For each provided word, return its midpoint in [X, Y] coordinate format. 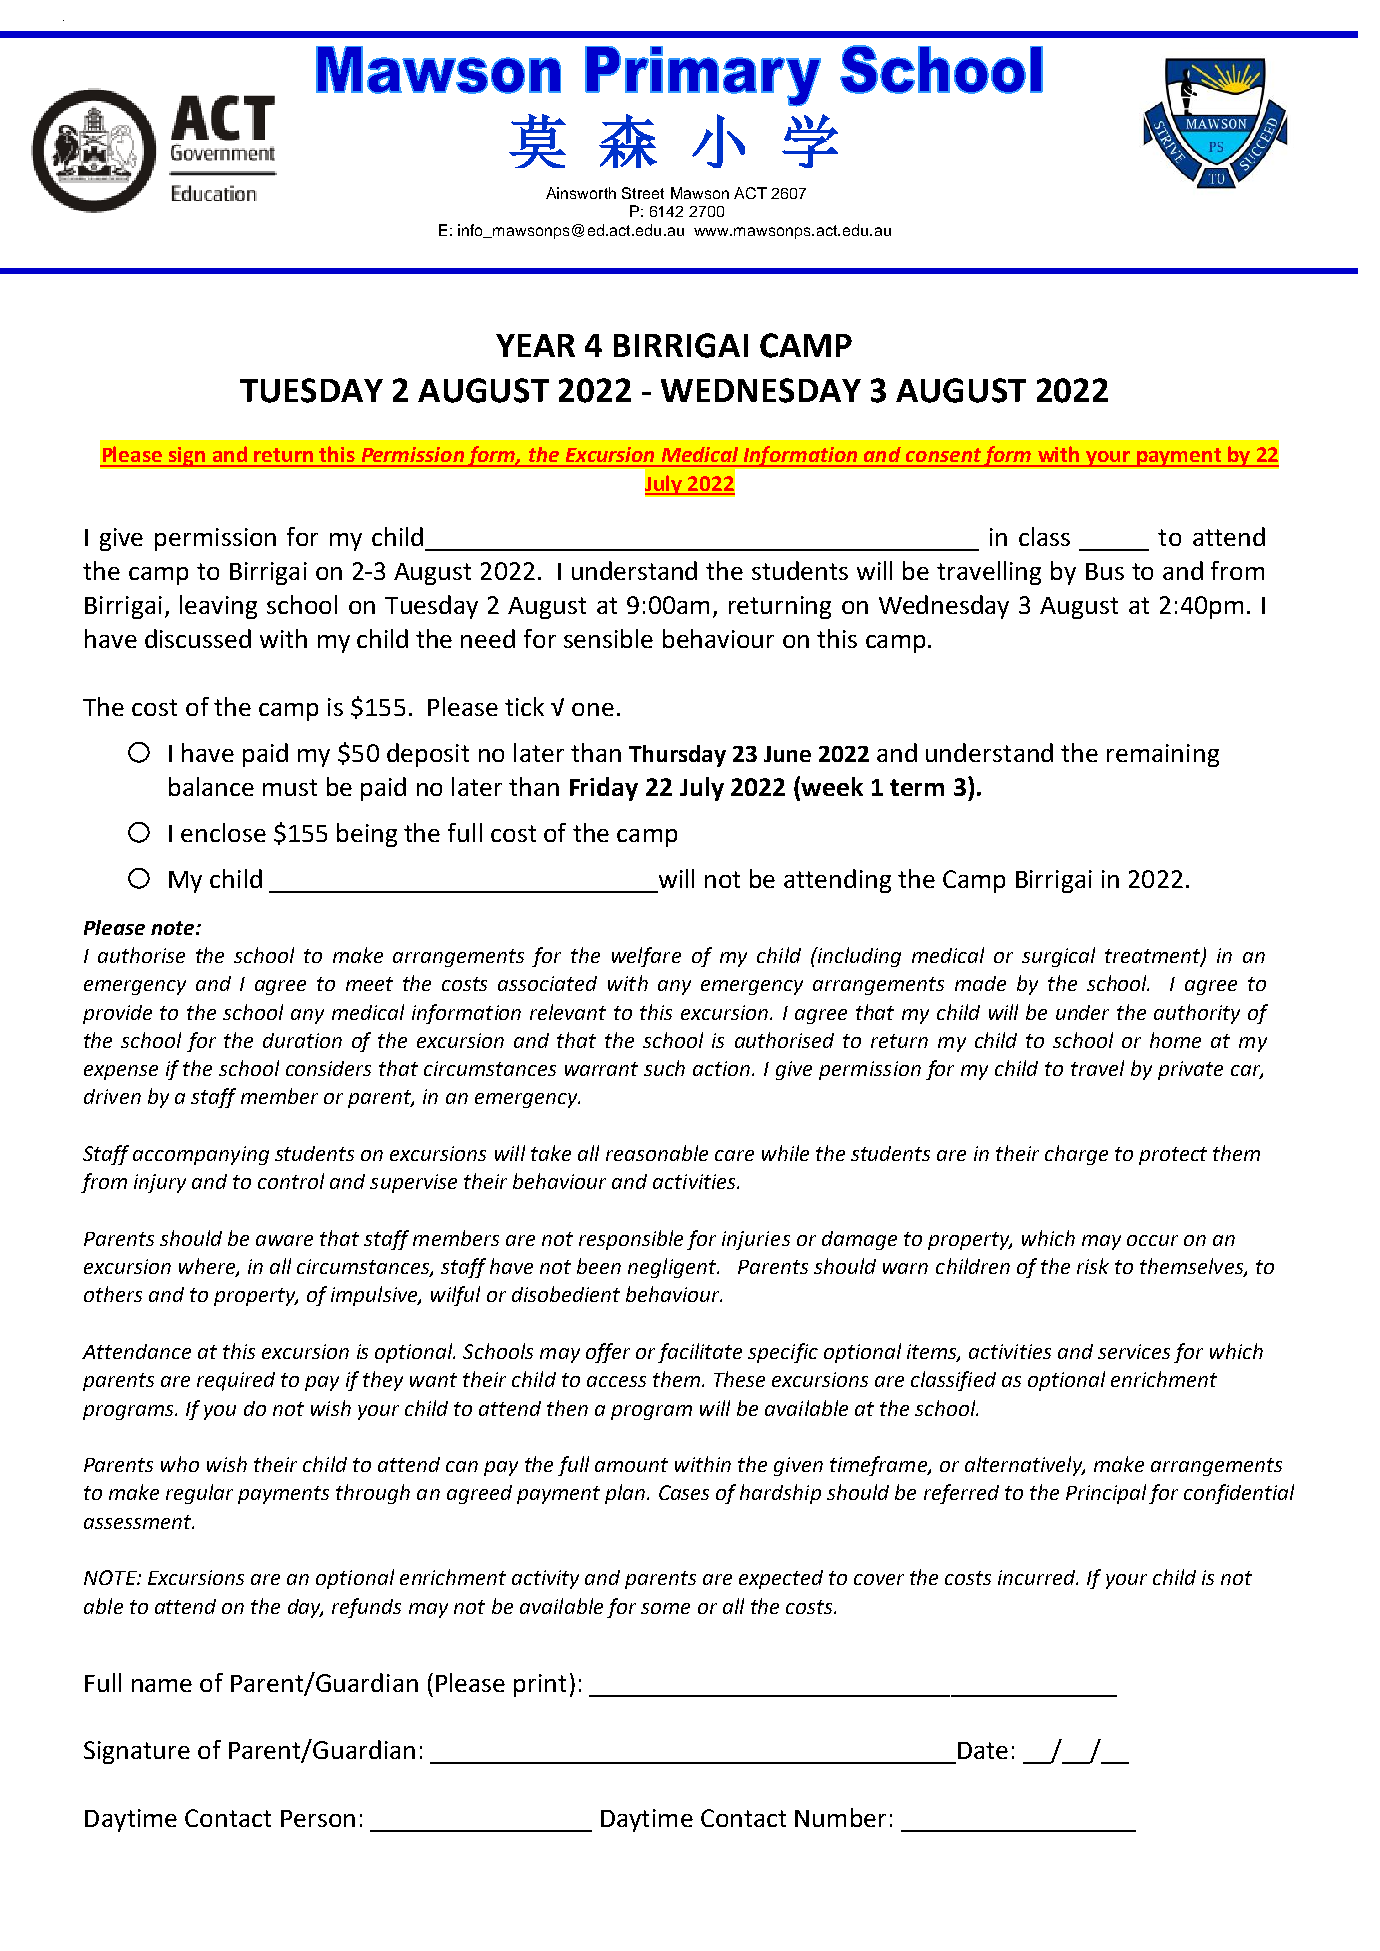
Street [643, 193]
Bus [1105, 571]
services [1134, 1351]
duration [302, 1040]
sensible [608, 638]
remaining [1163, 755]
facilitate [700, 1353]
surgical [1058, 957]
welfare [646, 957]
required [236, 1381]
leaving [218, 607]
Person [318, 1818]
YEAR [535, 345]
